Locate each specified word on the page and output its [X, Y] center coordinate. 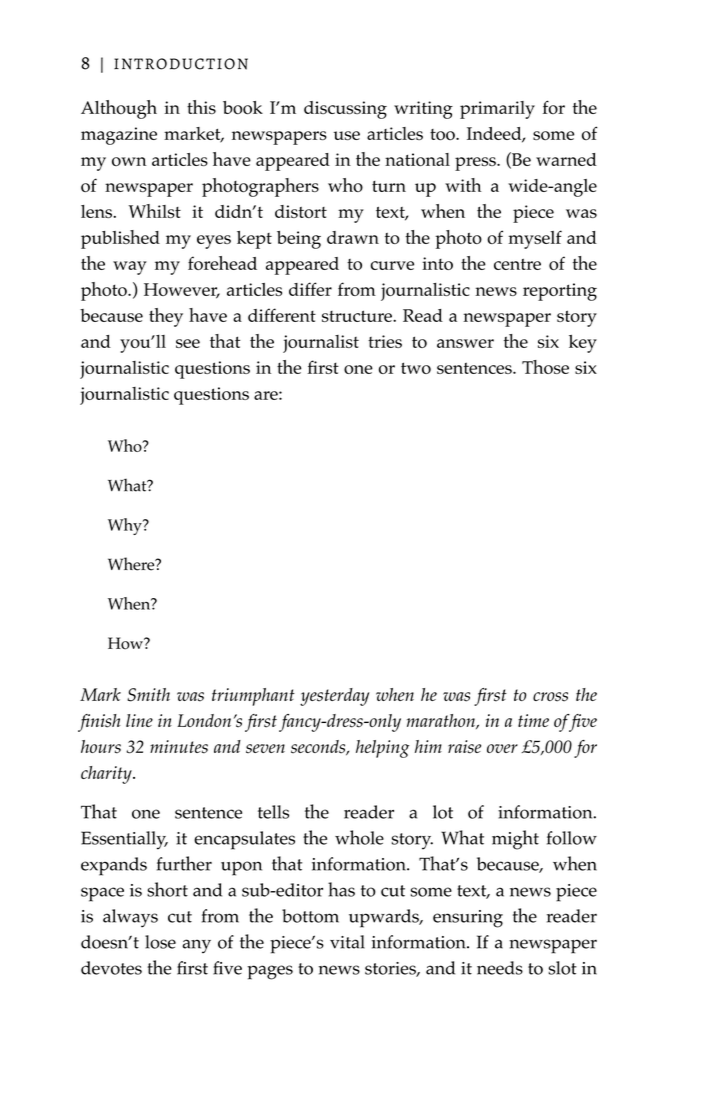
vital [347, 942]
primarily [497, 110]
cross [550, 697]
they [166, 317]
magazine [119, 136]
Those [545, 367]
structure [358, 316]
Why [126, 526]
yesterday [334, 697]
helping [382, 749]
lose [160, 942]
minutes [179, 747]
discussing [345, 110]
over [502, 748]
